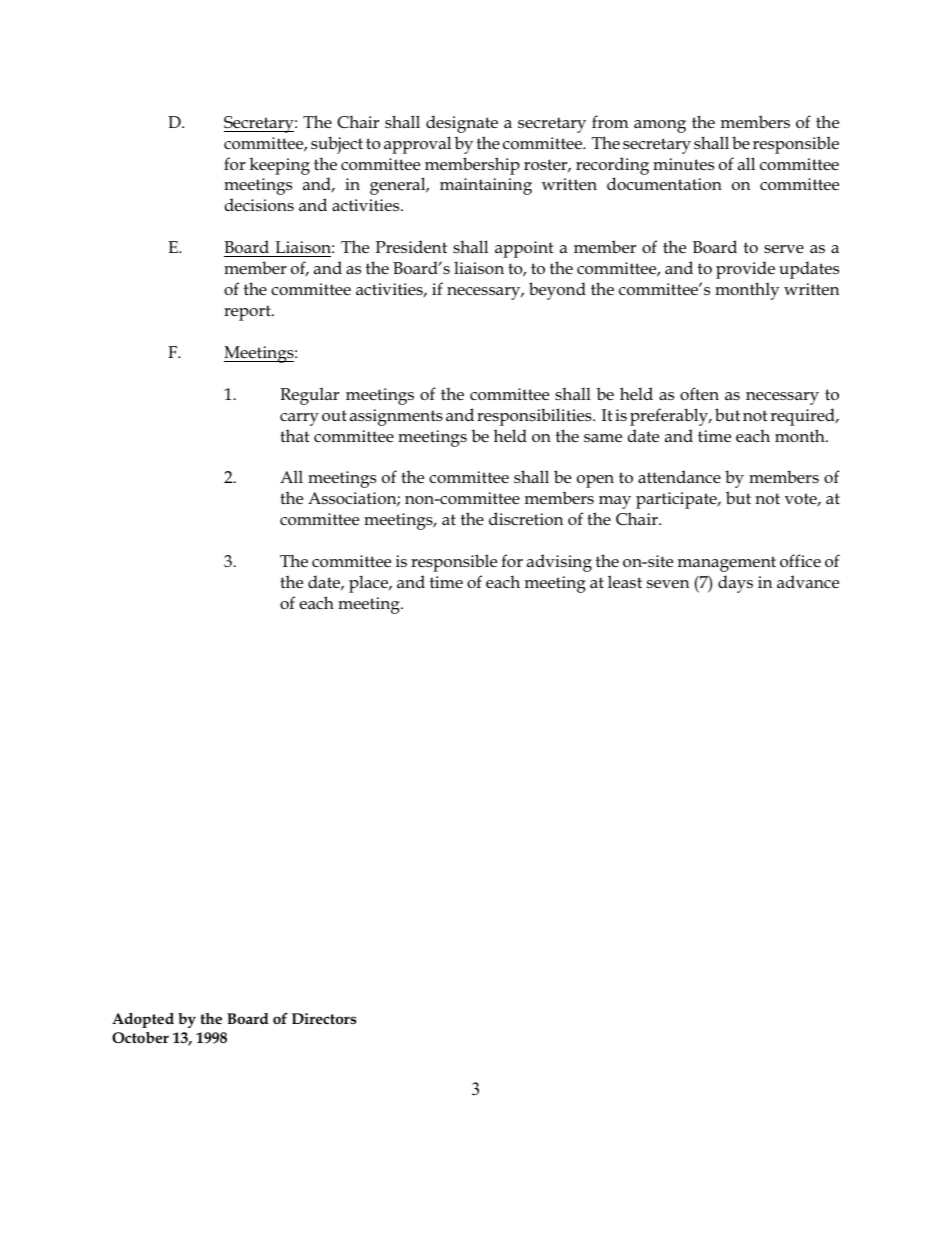 Image resolution: width=952 pixels, height=1233 pixels. I want to click on October, so click(140, 1037).
